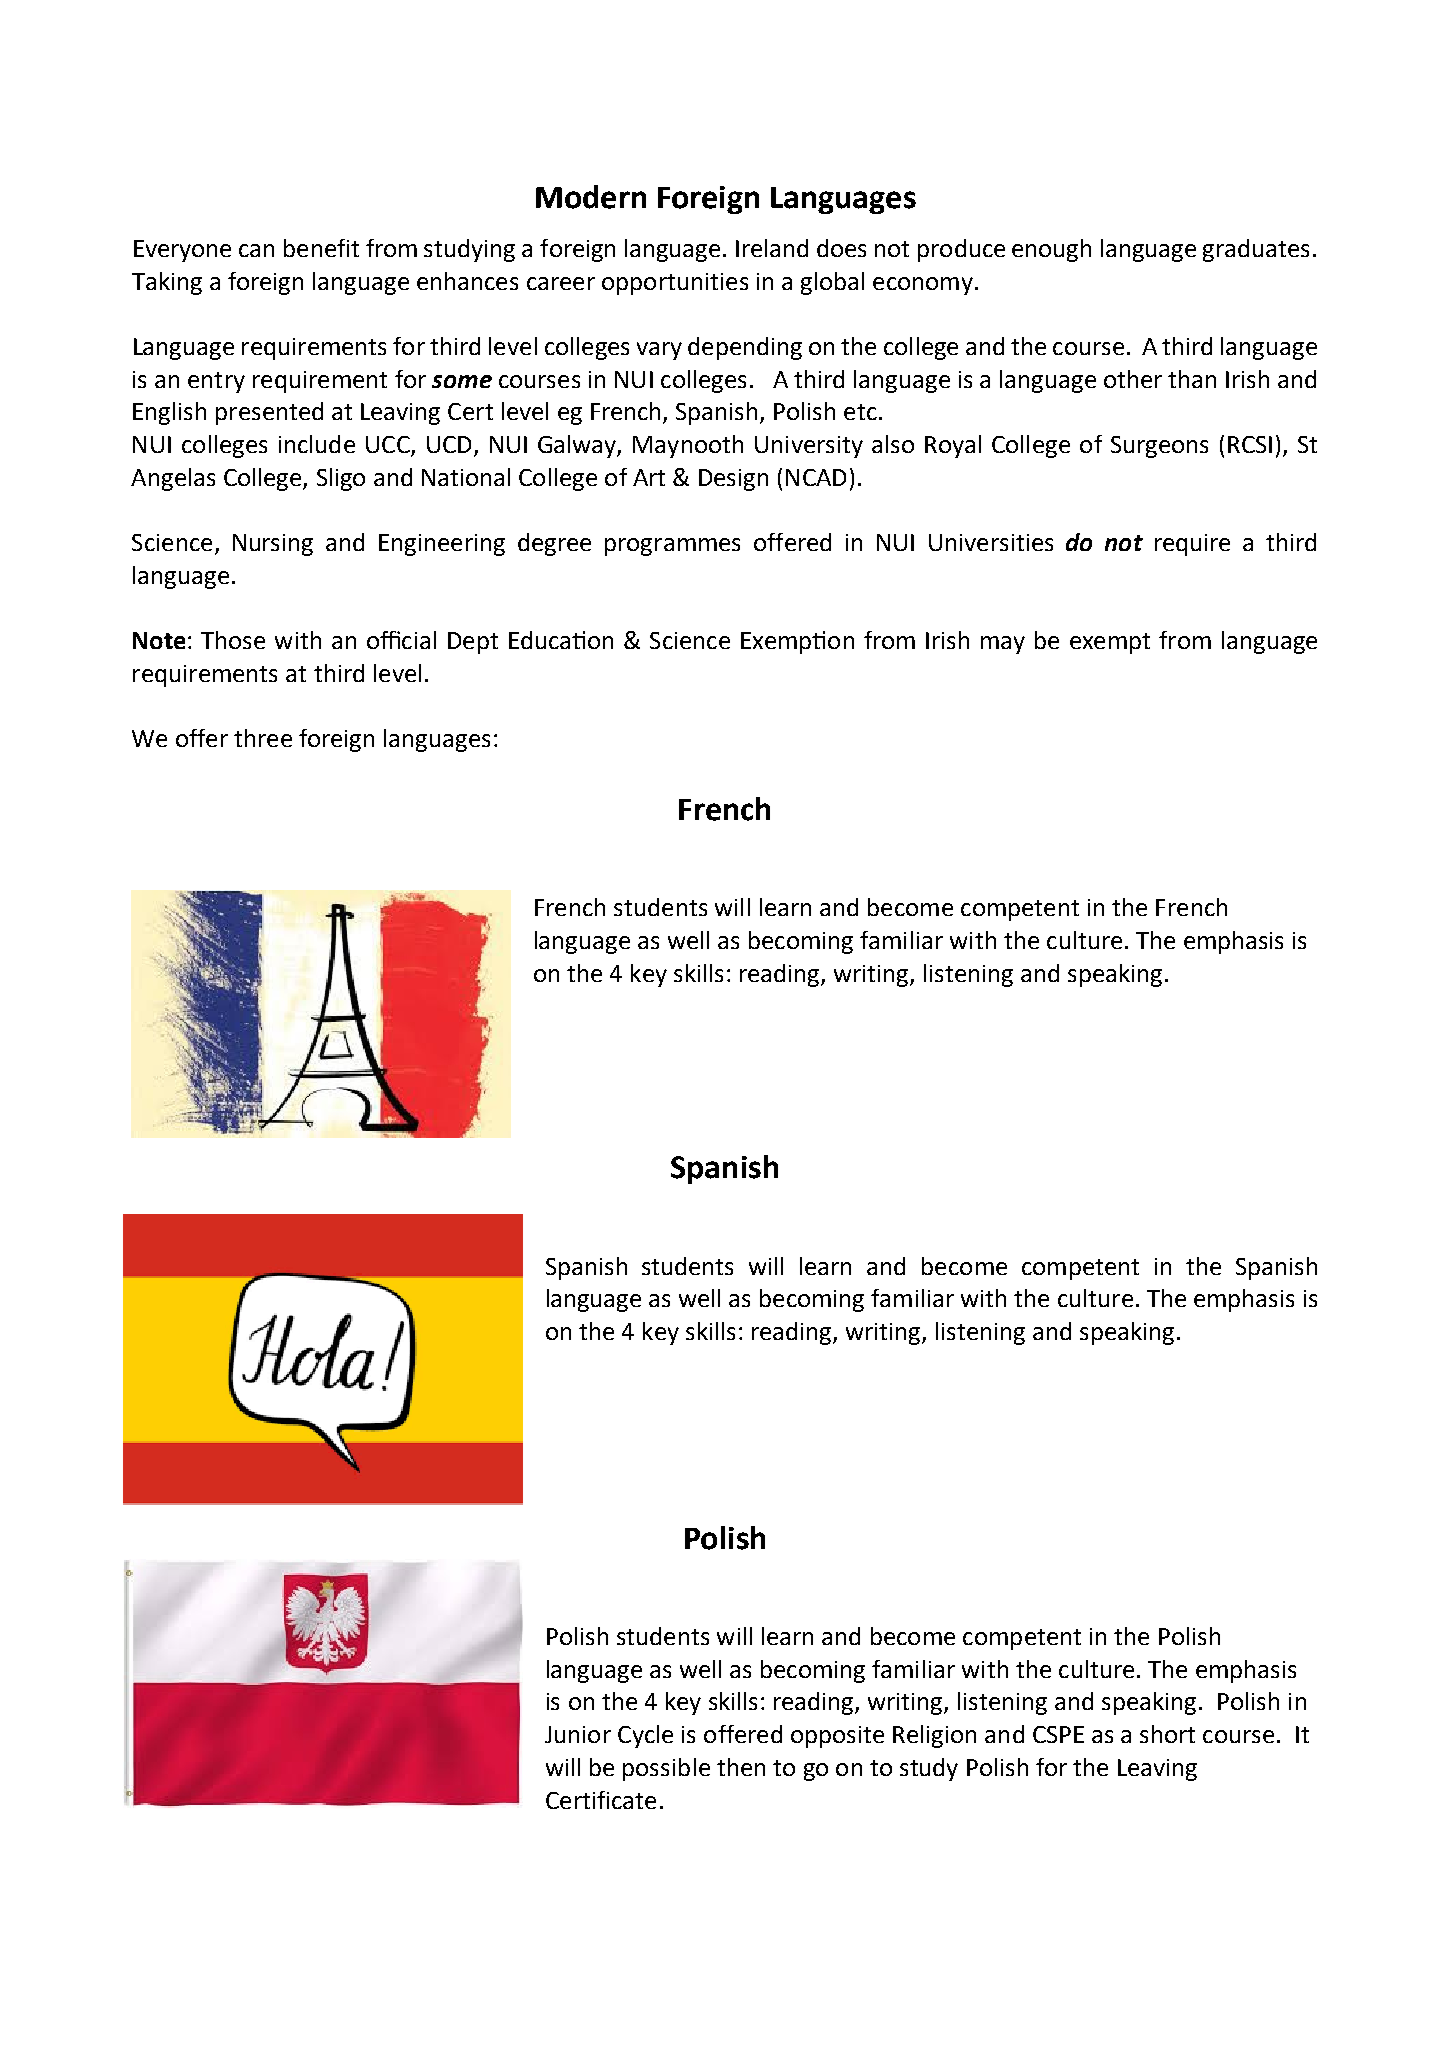  What do you see at coordinates (991, 542) in the screenshot?
I see `Universities` at bounding box center [991, 542].
